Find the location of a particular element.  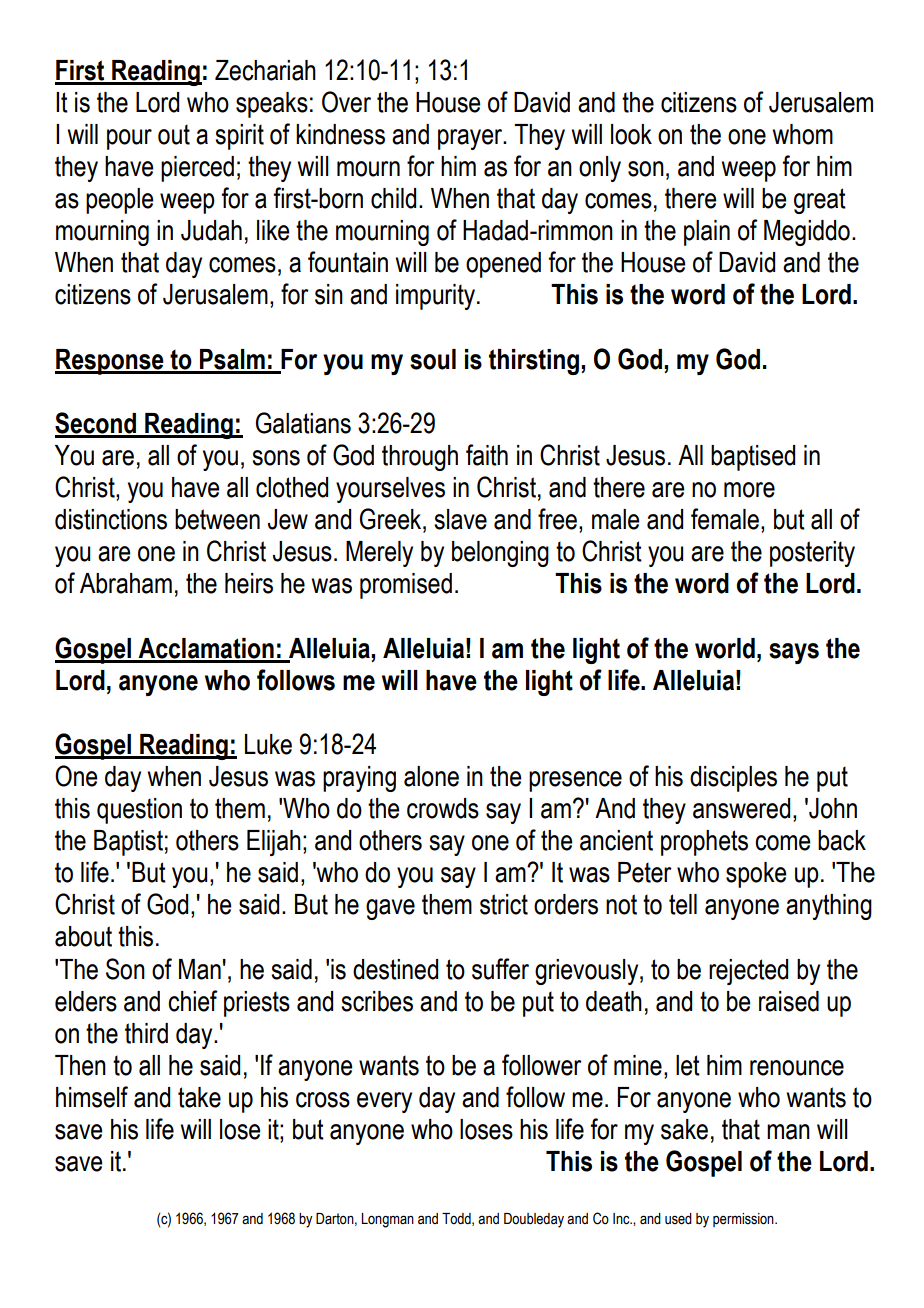

baptised is located at coordinates (753, 458).
